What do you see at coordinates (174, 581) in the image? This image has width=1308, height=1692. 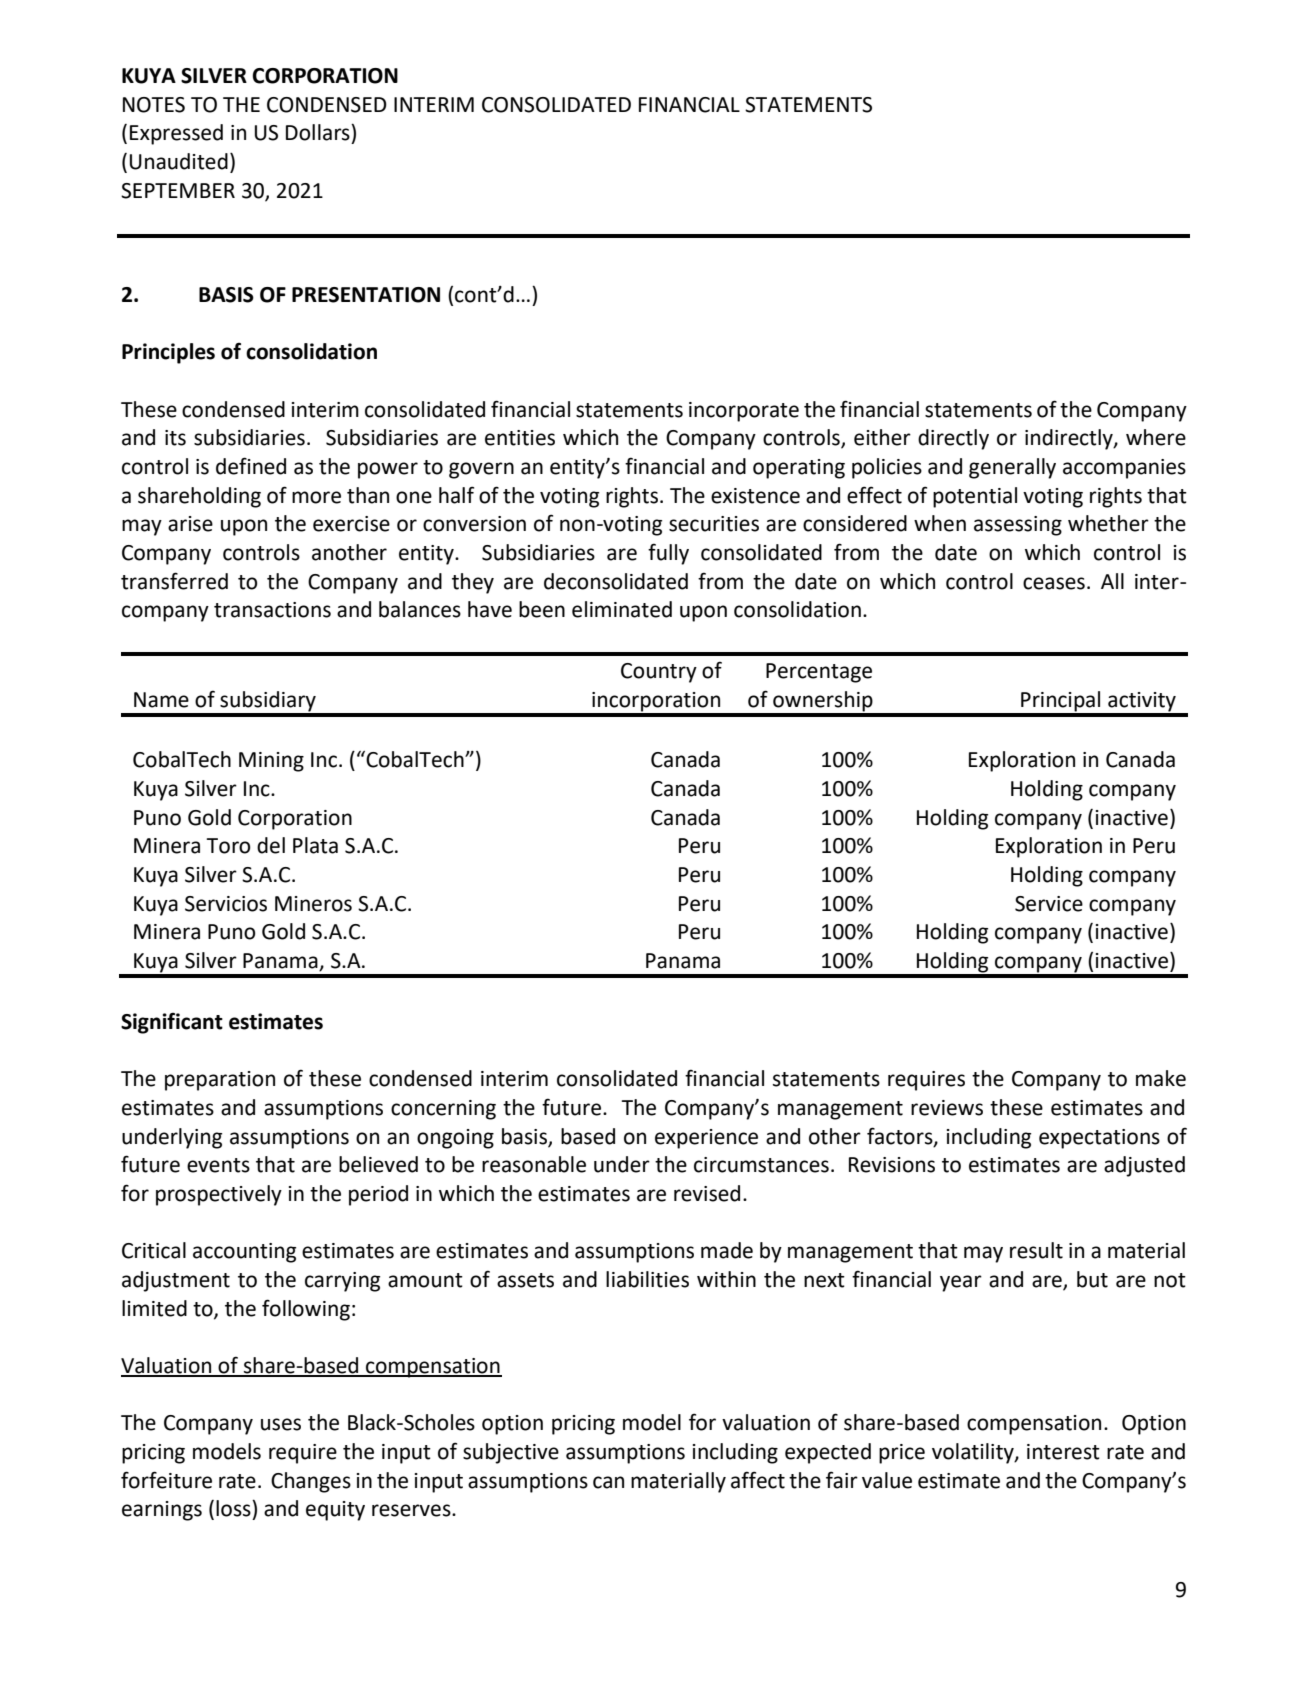 I see `transferred` at bounding box center [174, 581].
